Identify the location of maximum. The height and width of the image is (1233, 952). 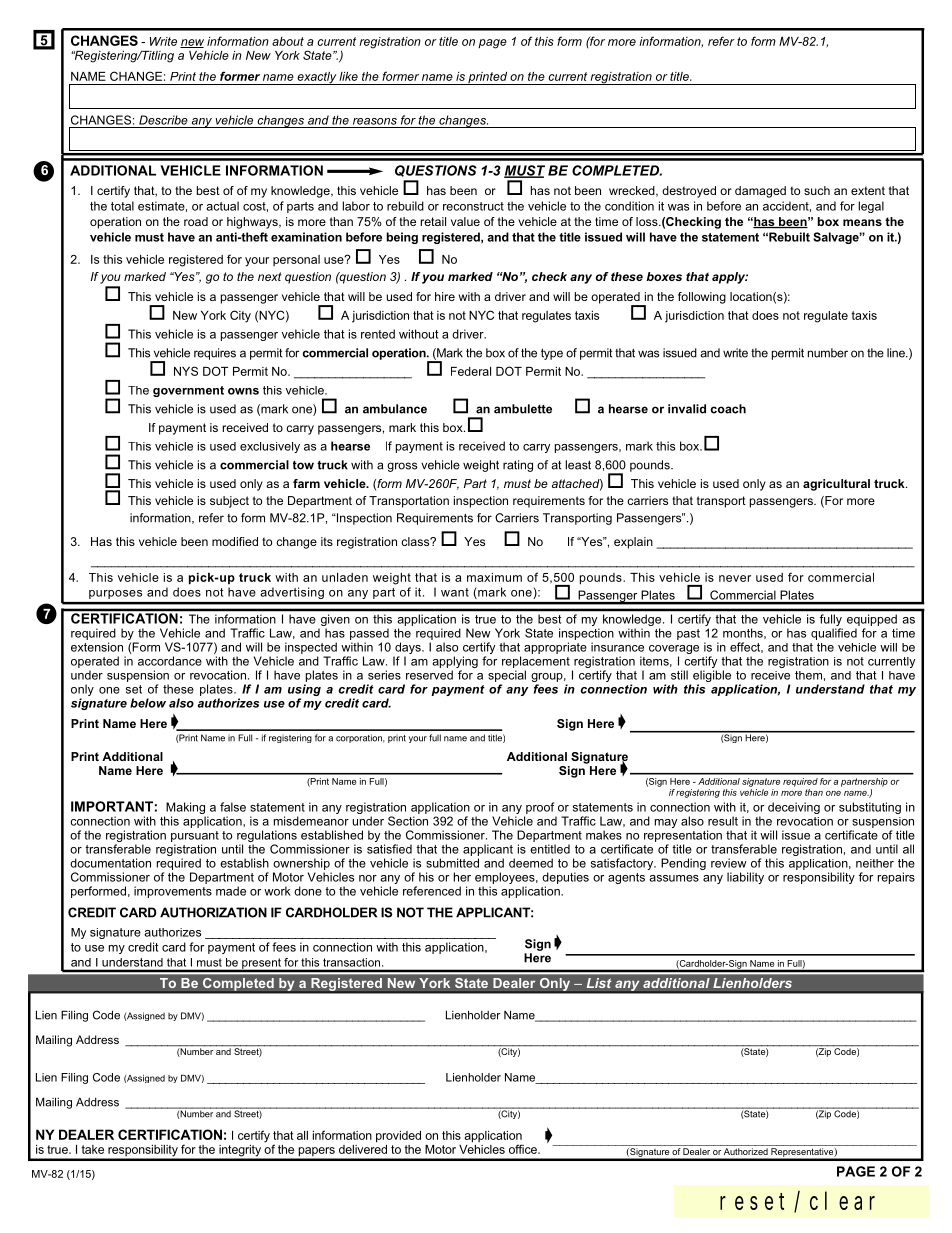
(494, 577).
